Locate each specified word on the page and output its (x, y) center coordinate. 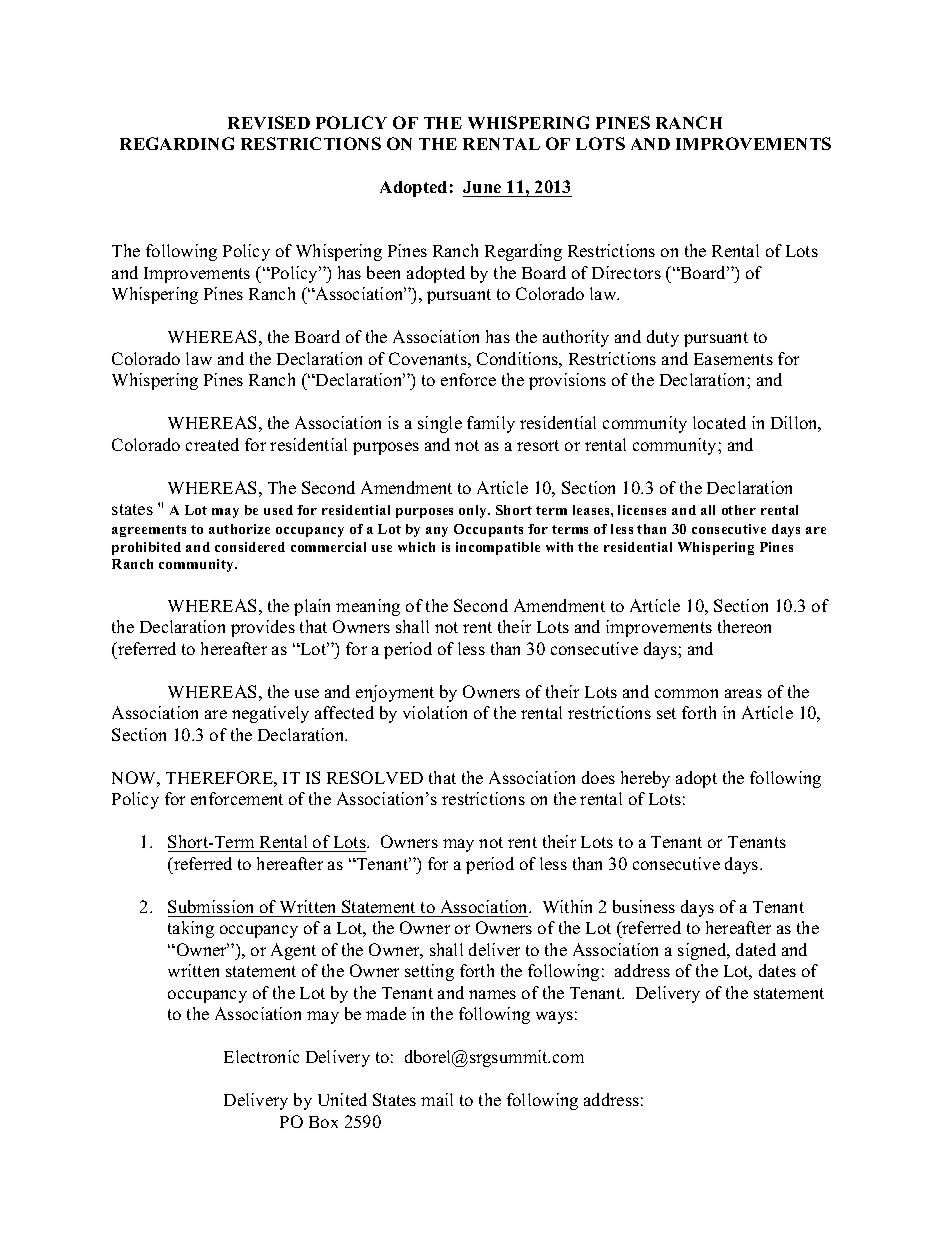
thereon (744, 626)
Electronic (261, 1056)
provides (263, 628)
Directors (626, 272)
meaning (368, 607)
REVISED (269, 122)
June (482, 187)
